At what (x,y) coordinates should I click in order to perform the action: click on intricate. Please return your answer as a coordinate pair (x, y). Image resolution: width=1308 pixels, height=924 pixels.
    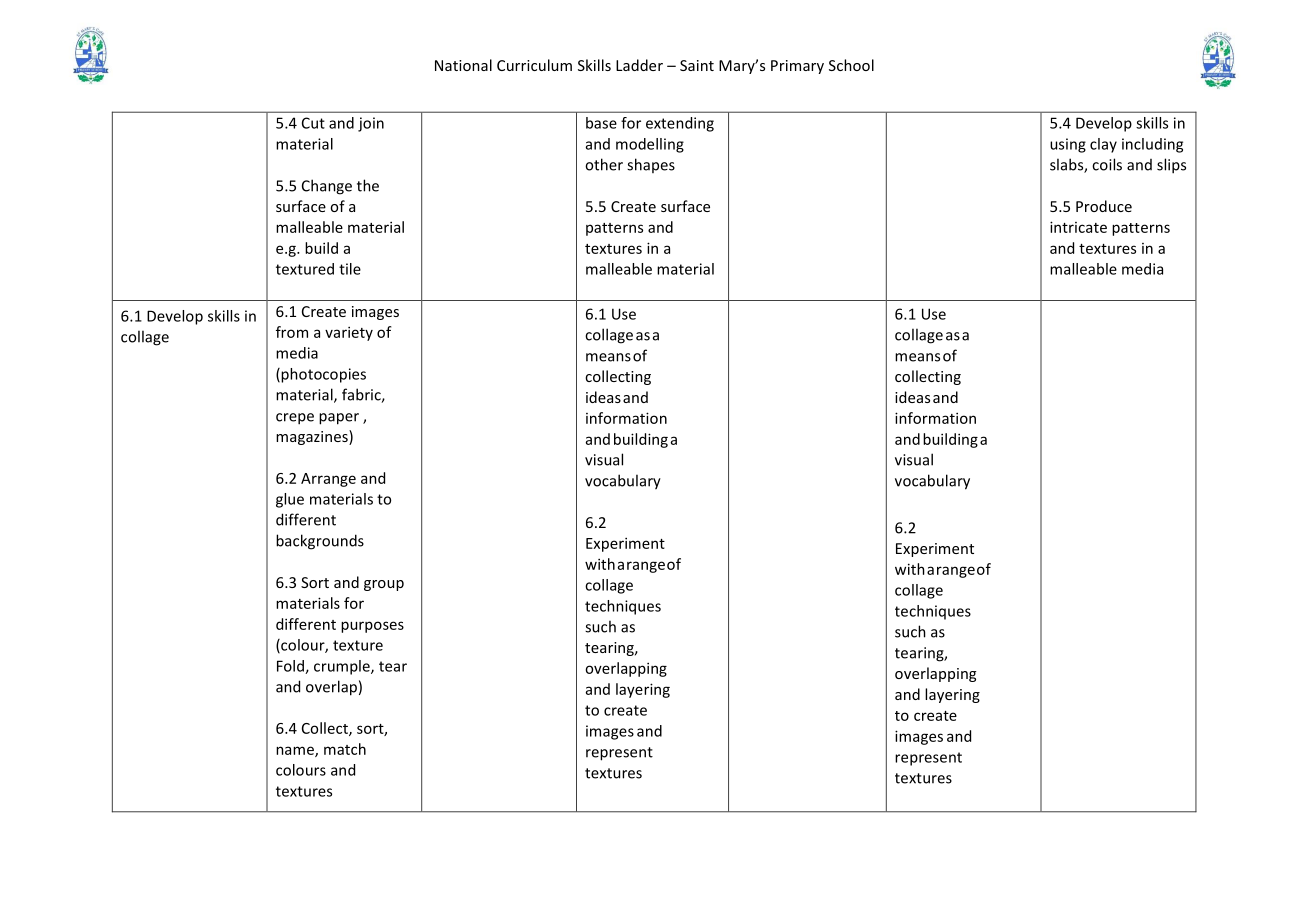
    Looking at the image, I should click on (1078, 227).
